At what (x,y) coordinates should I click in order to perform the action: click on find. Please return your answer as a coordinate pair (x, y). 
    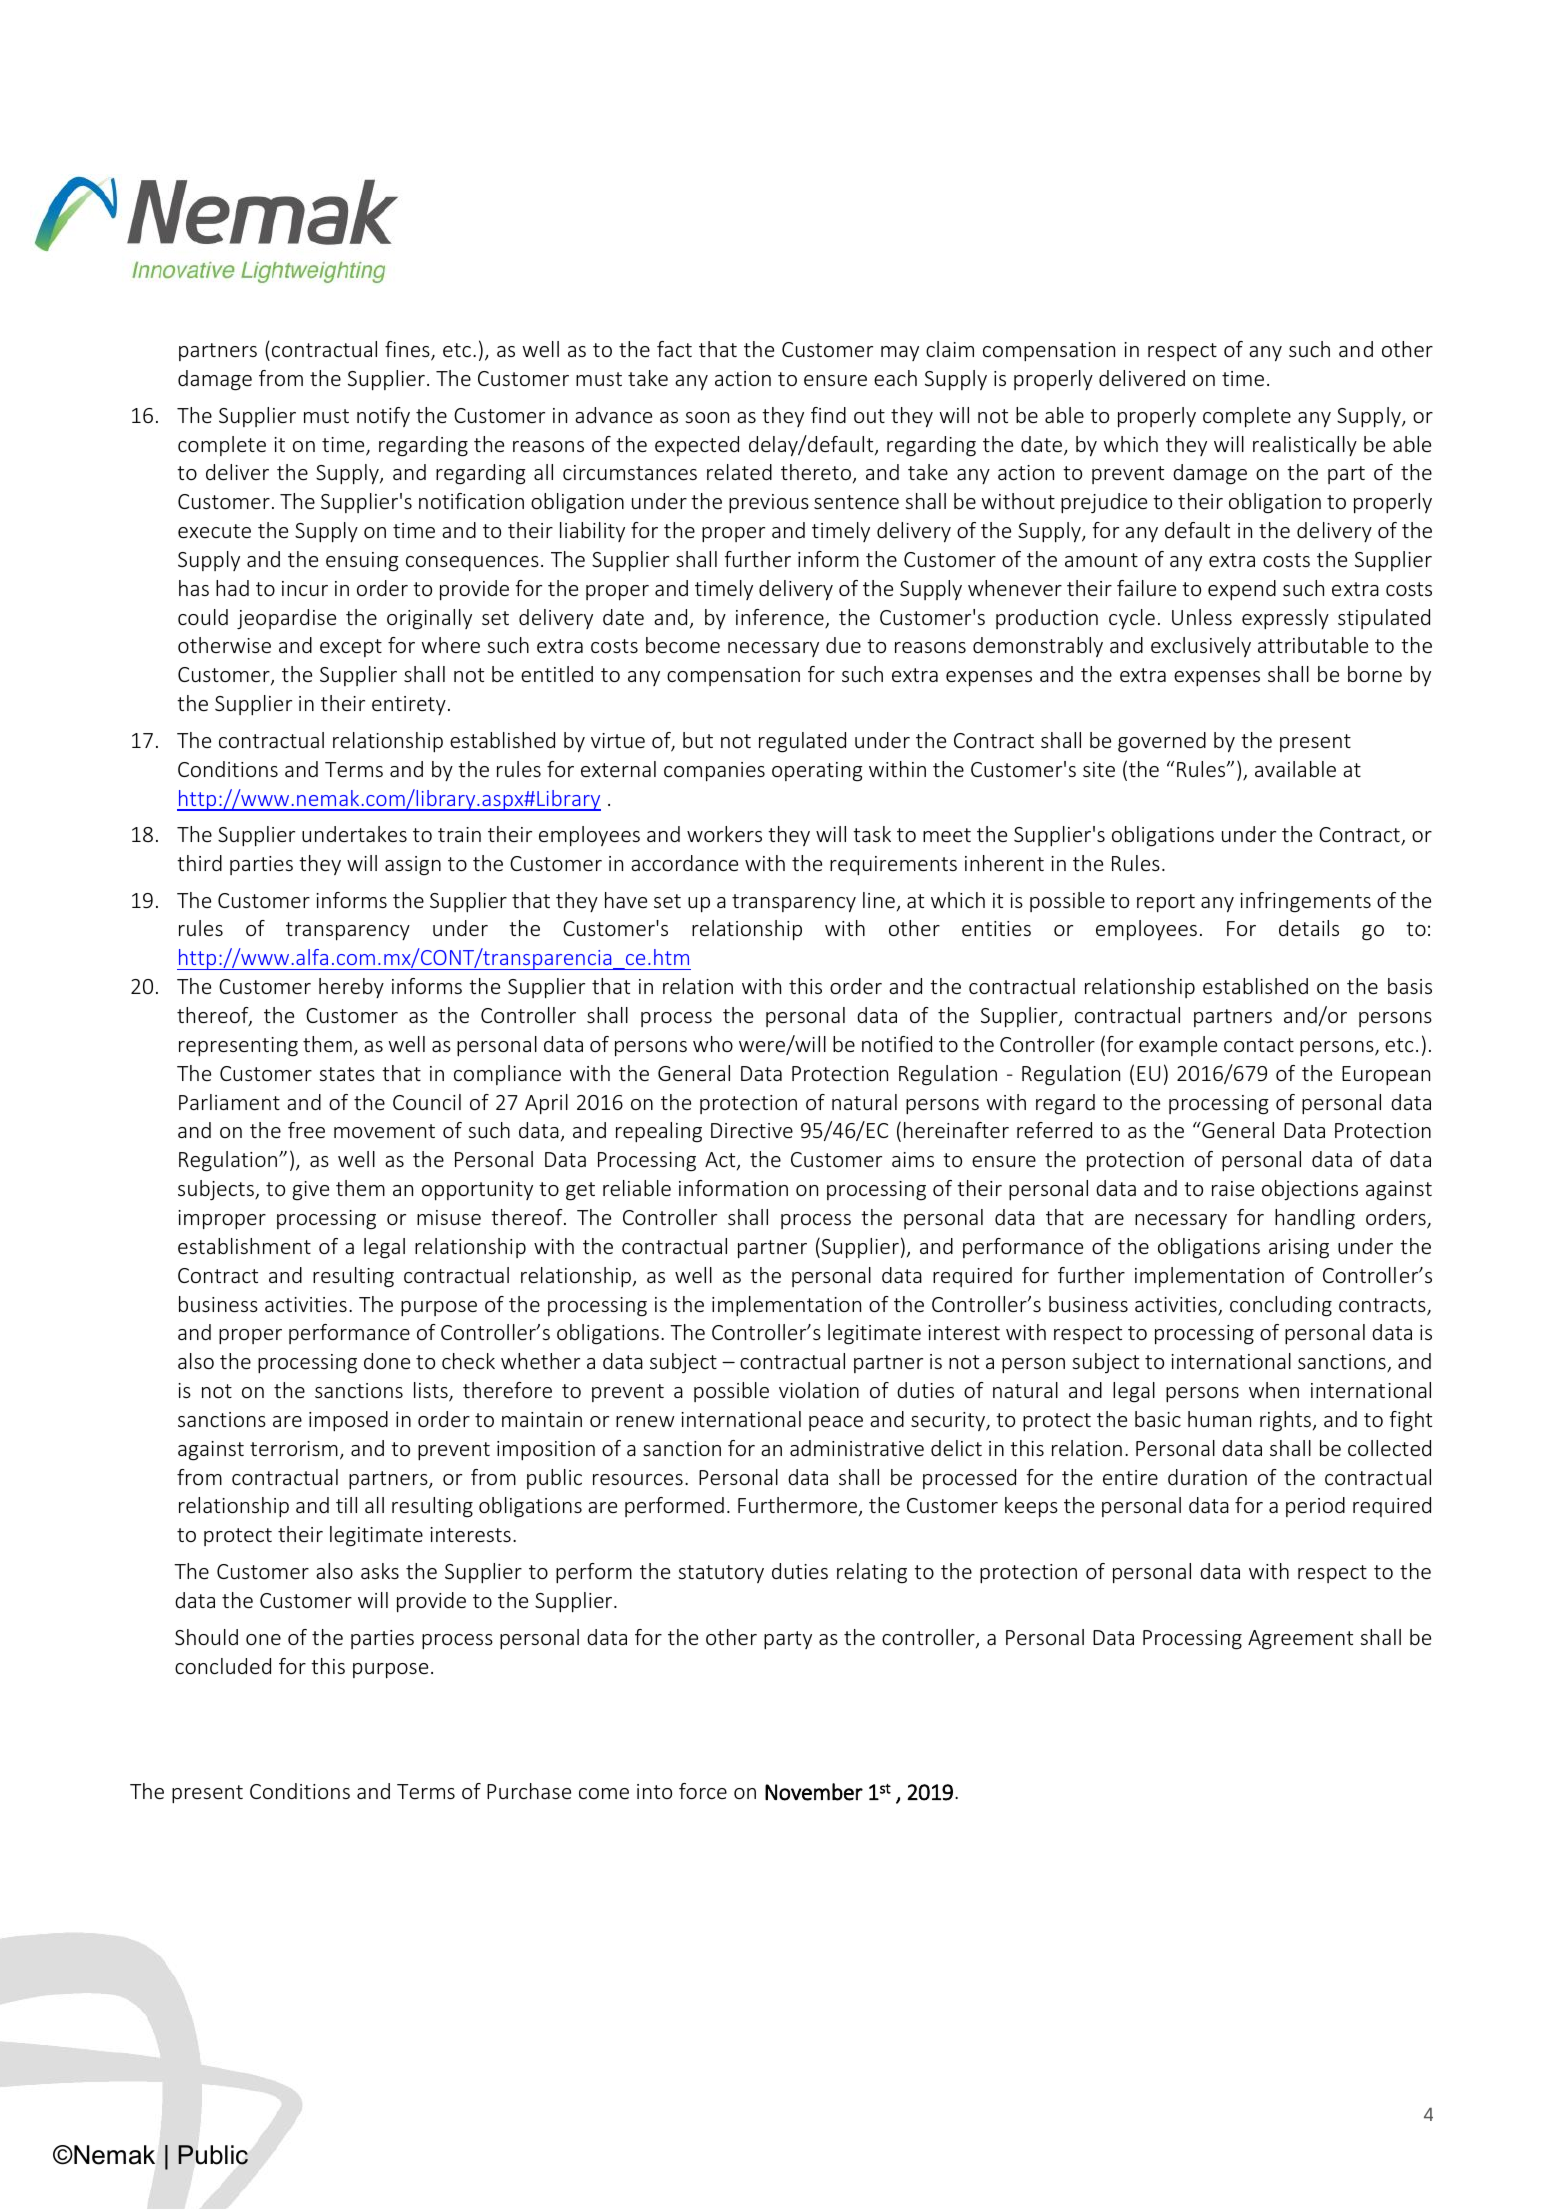
    Looking at the image, I should click on (828, 415).
